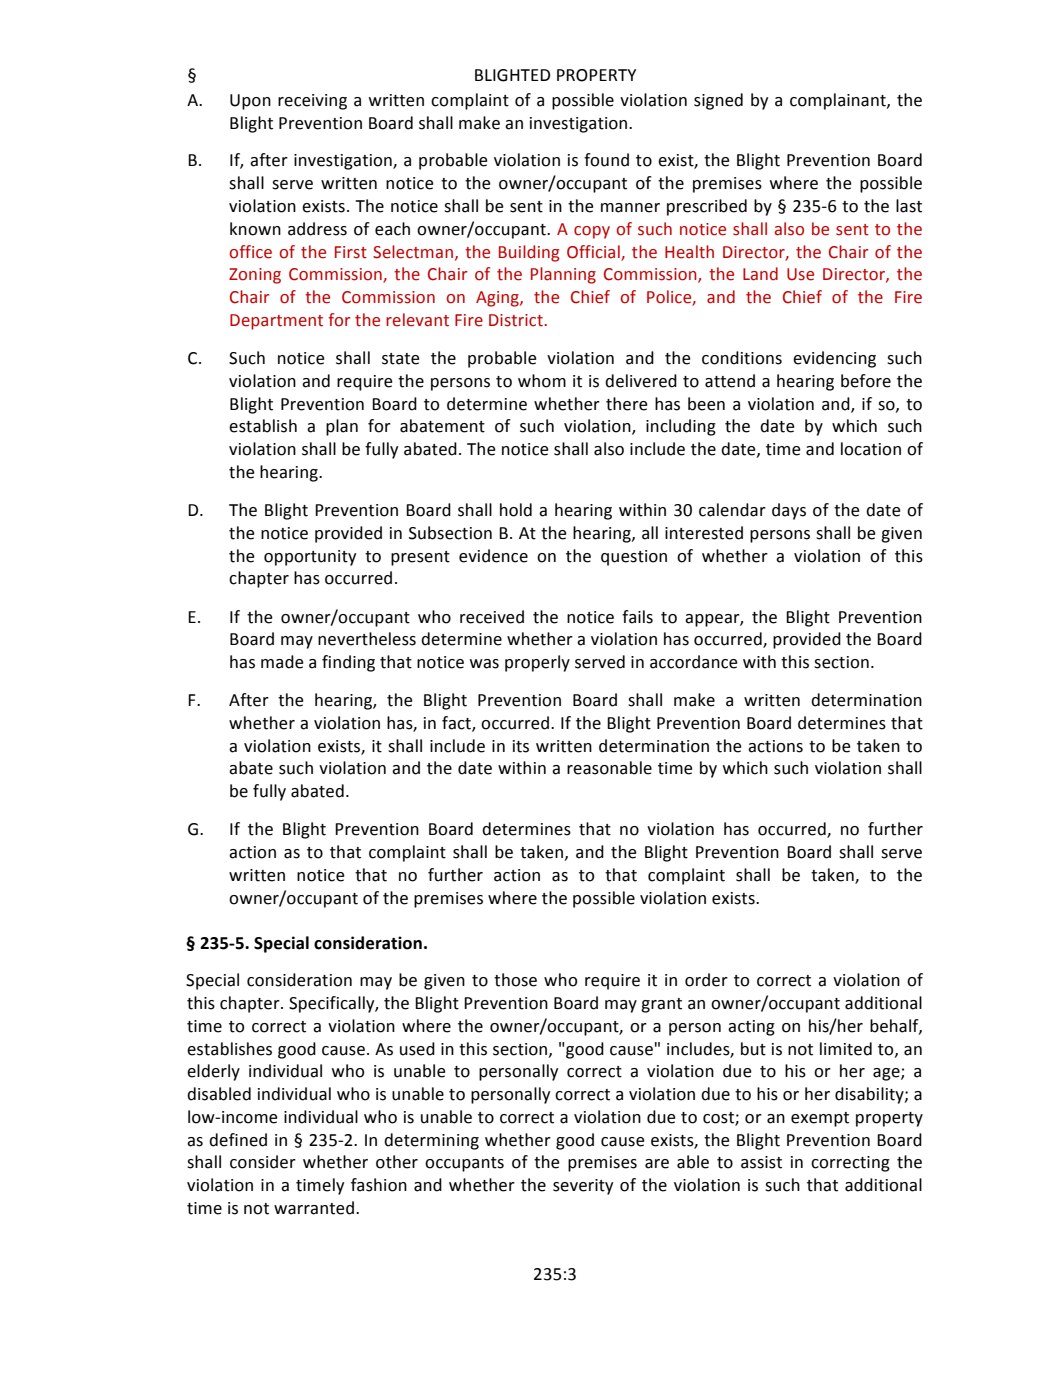 This page has width=1064, height=1377. What do you see at coordinates (314, 1208) in the page?
I see `warranted` at bounding box center [314, 1208].
